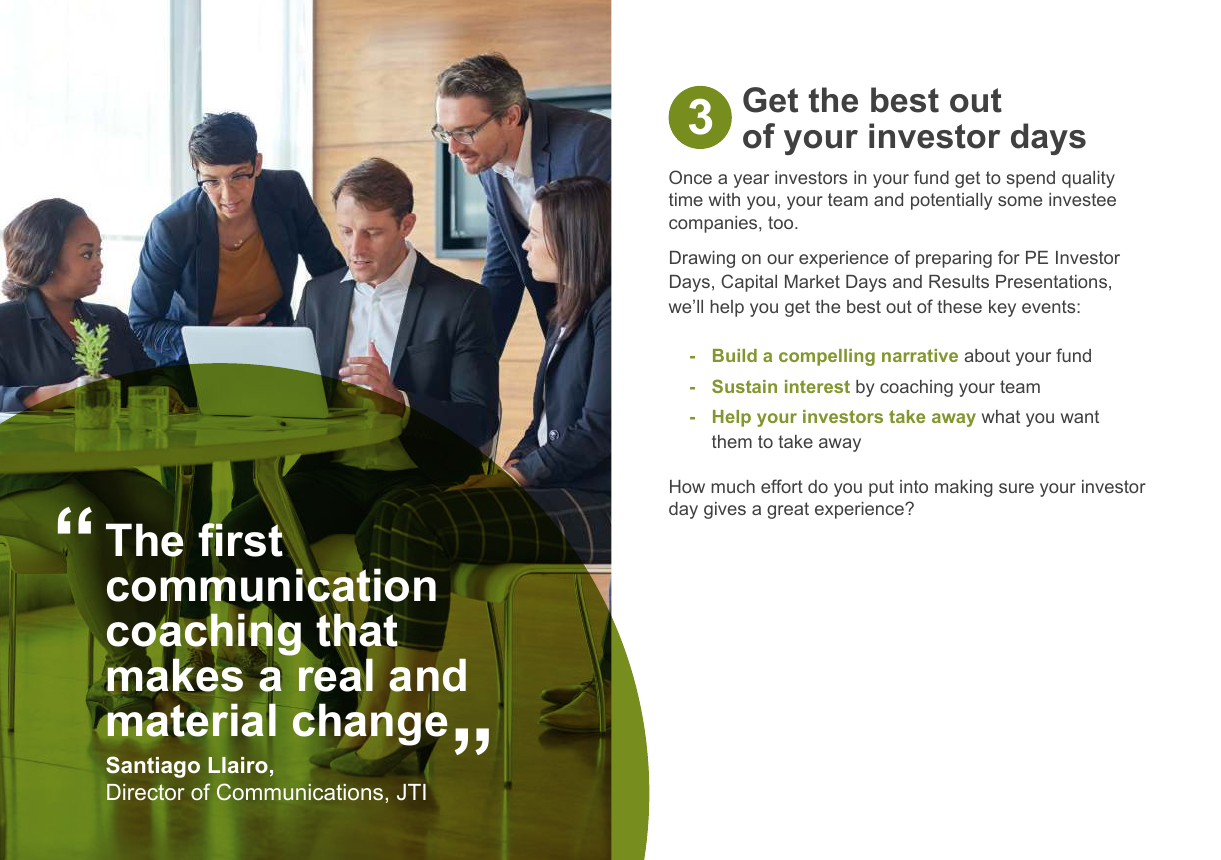 Image resolution: width=1221 pixels, height=860 pixels. I want to click on that, so click(357, 630).
